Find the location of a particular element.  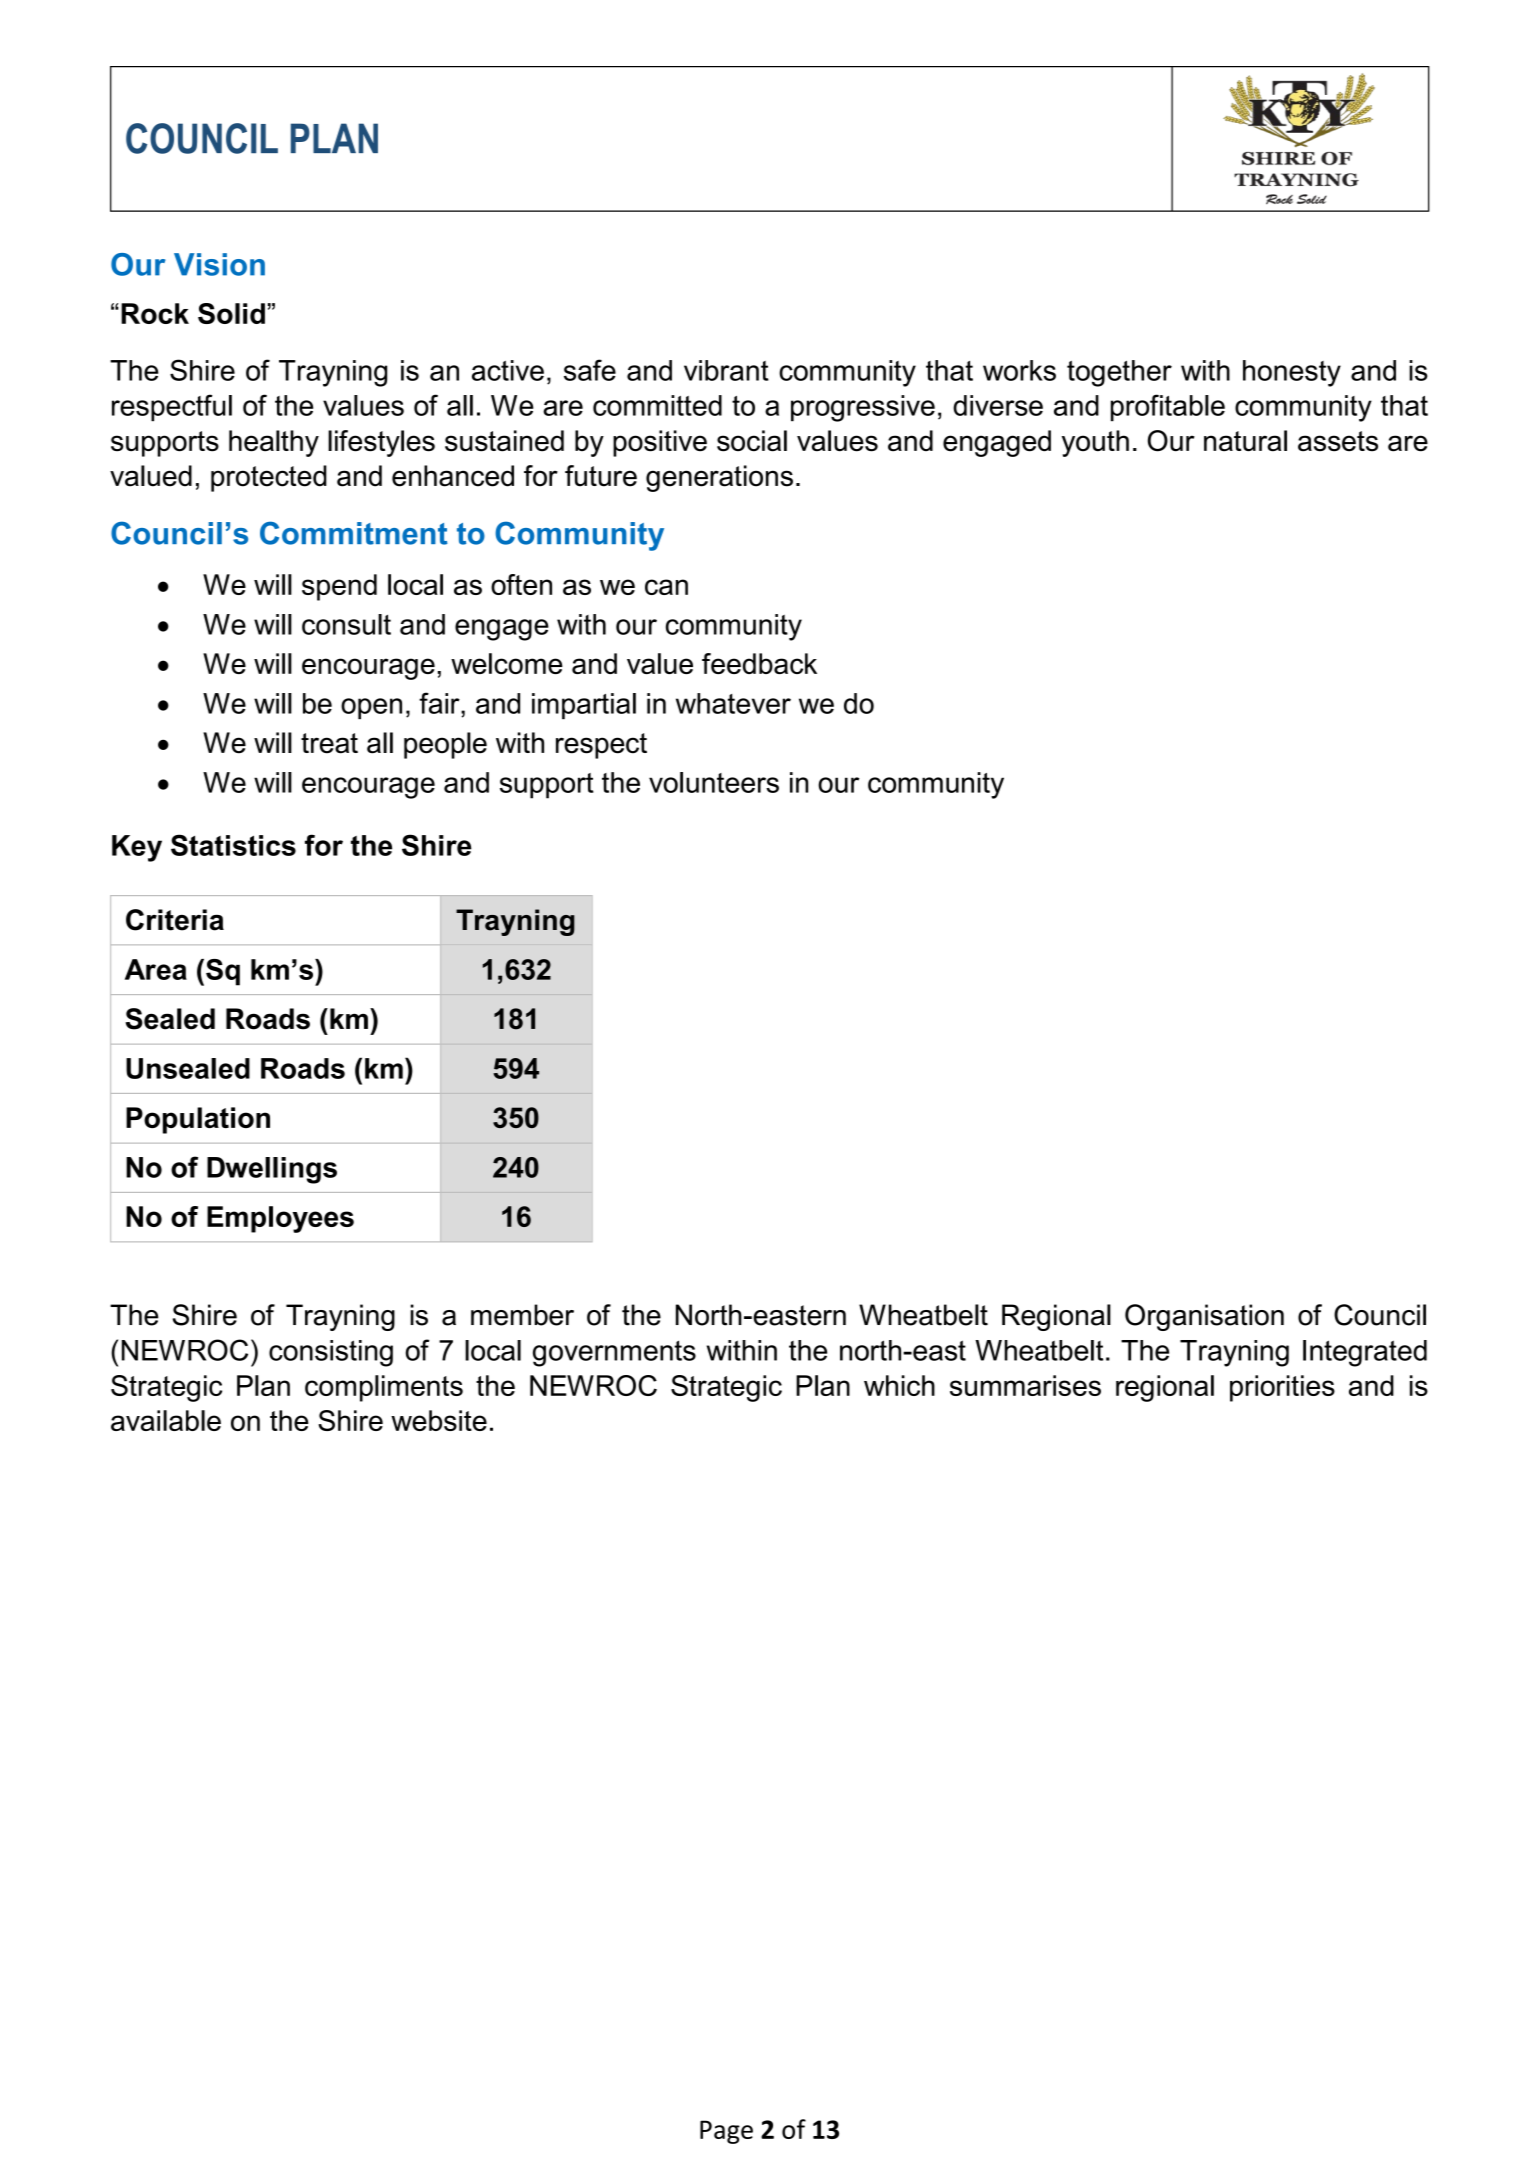

natural is located at coordinates (1245, 441).
